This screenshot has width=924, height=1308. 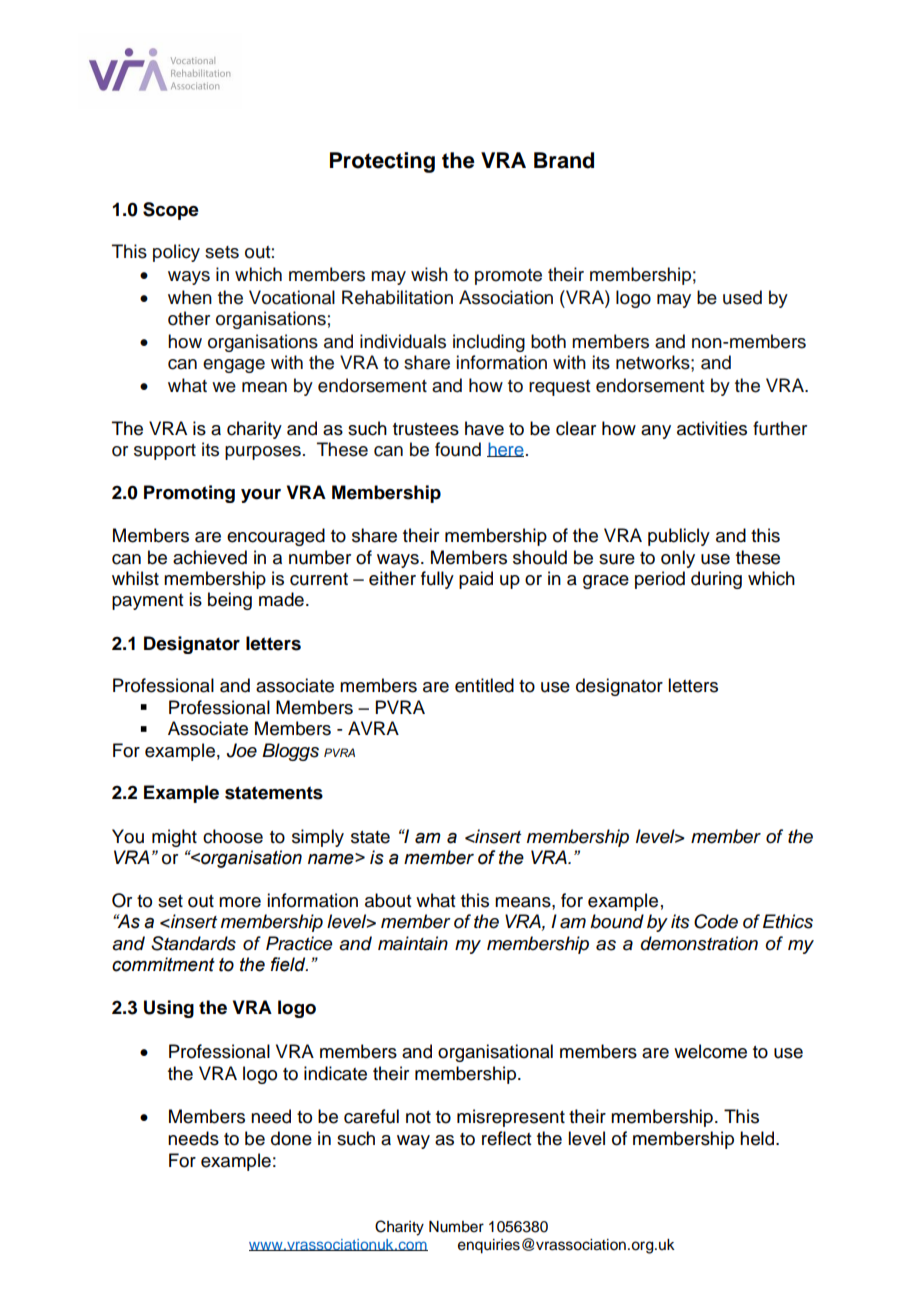 What do you see at coordinates (171, 211) in the screenshot?
I see `Scope` at bounding box center [171, 211].
